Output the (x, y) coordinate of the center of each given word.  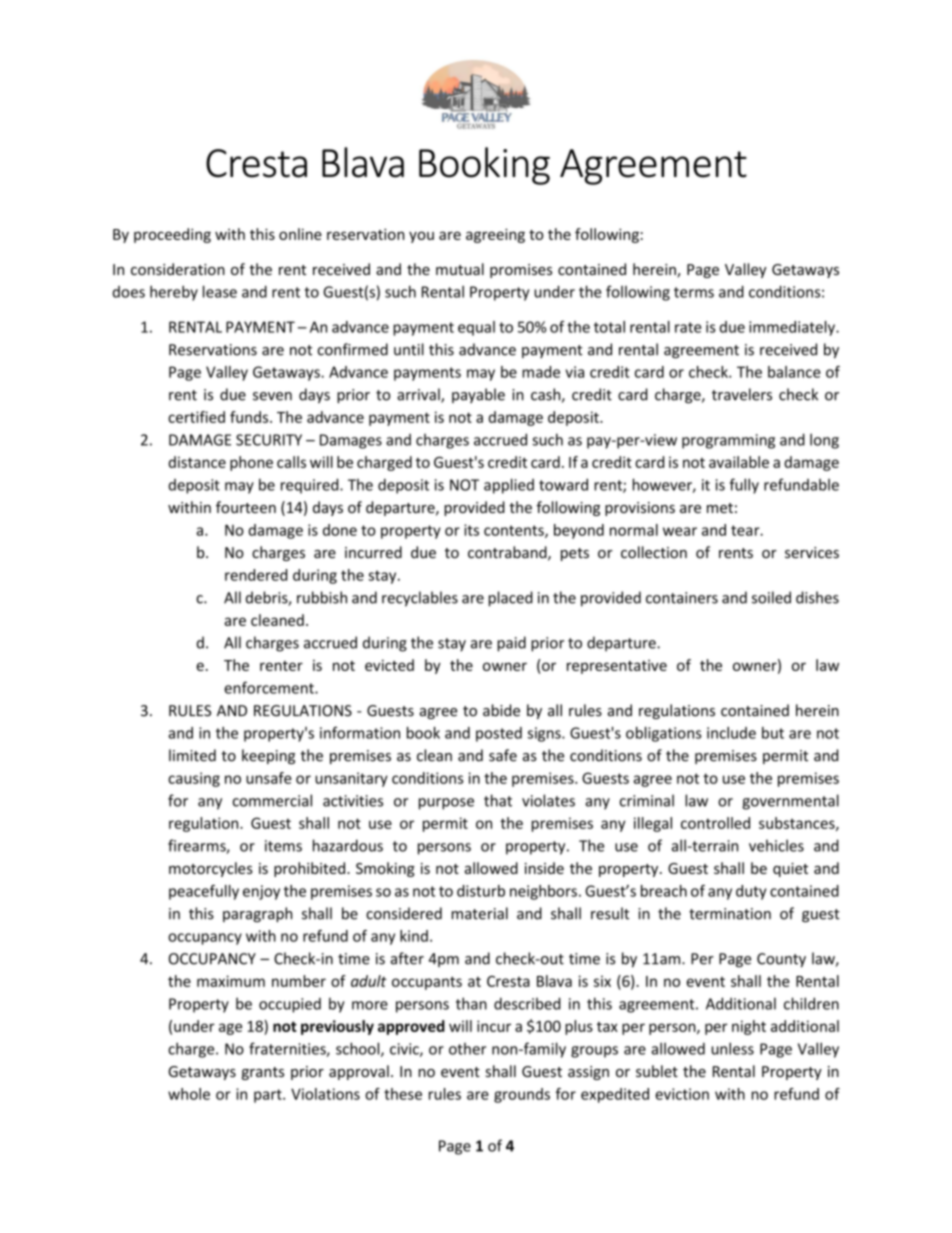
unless (732, 1048)
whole (189, 1094)
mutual (460, 269)
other (467, 1049)
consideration (178, 269)
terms (694, 292)
